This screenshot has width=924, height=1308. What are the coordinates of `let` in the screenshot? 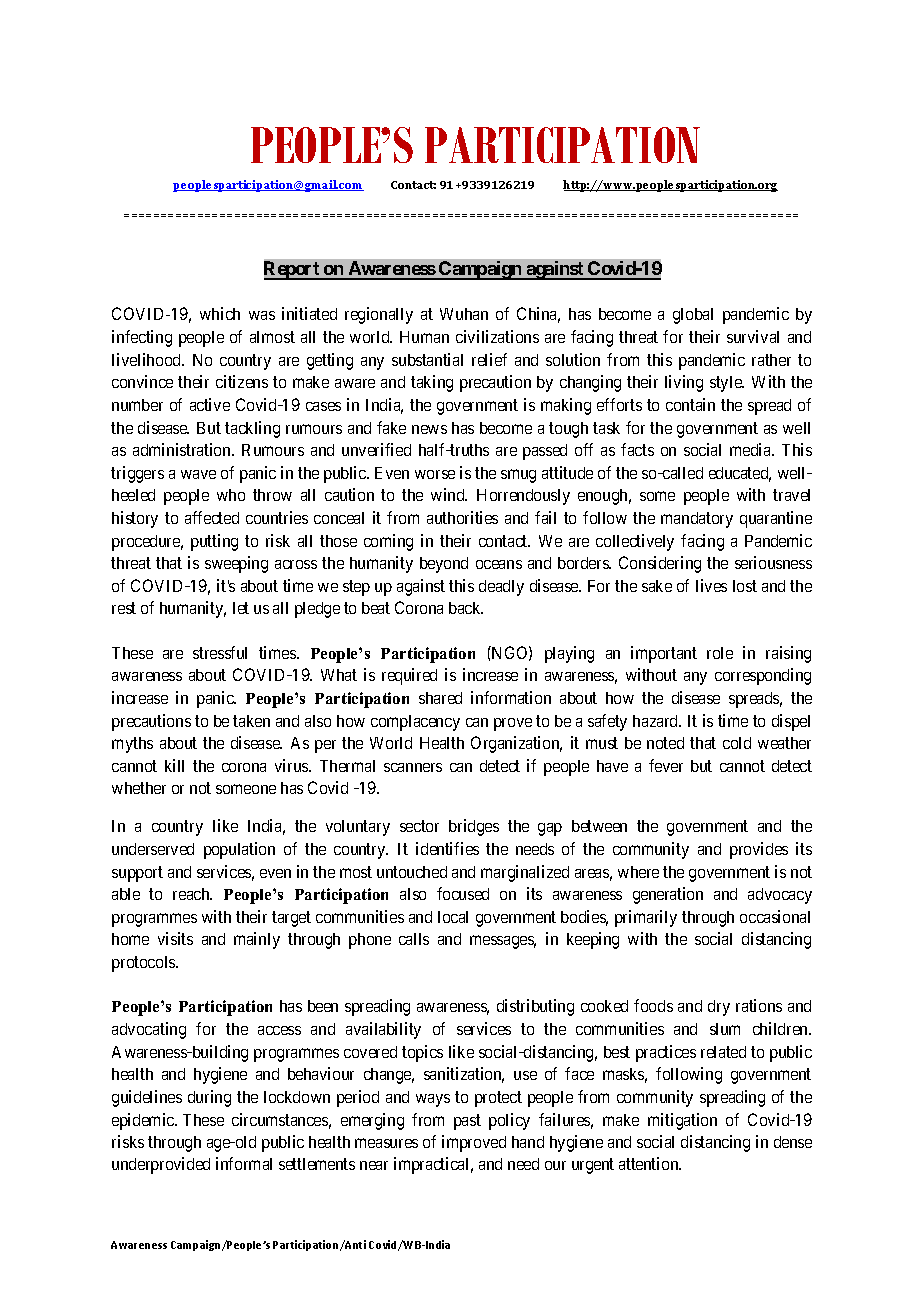 It's located at (241, 608).
